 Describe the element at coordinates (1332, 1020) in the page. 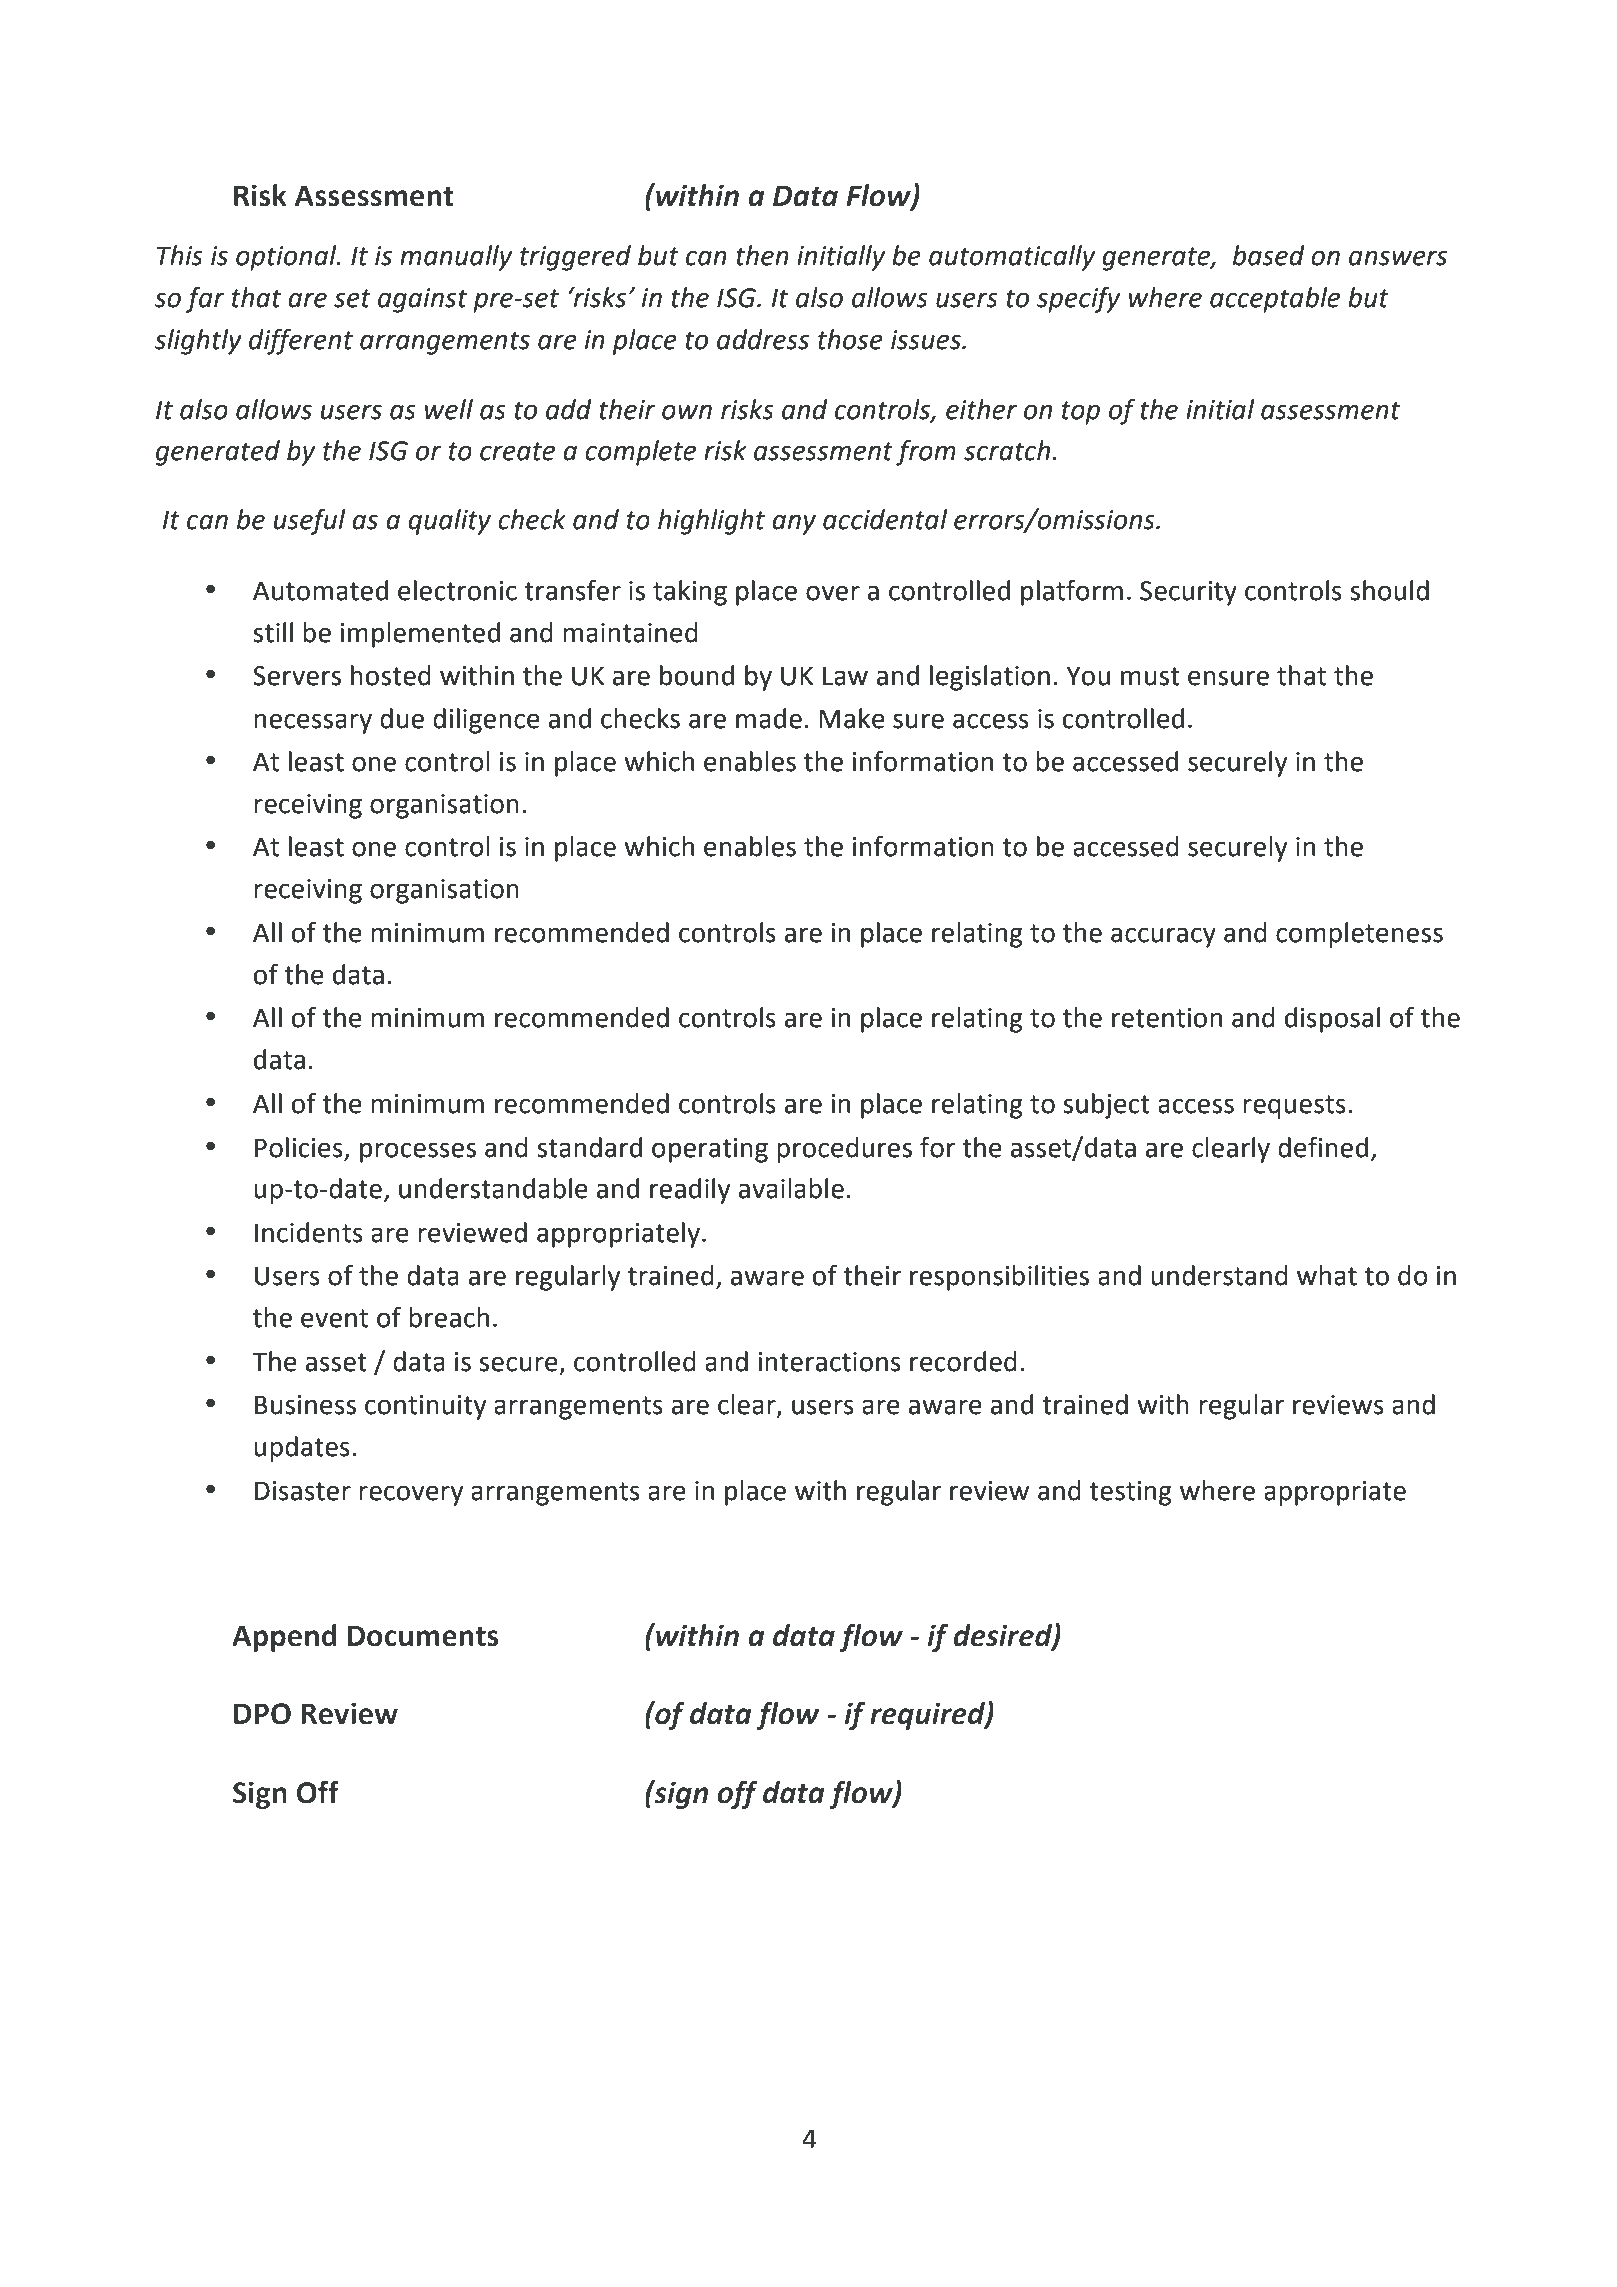

I see `disposal` at that location.
